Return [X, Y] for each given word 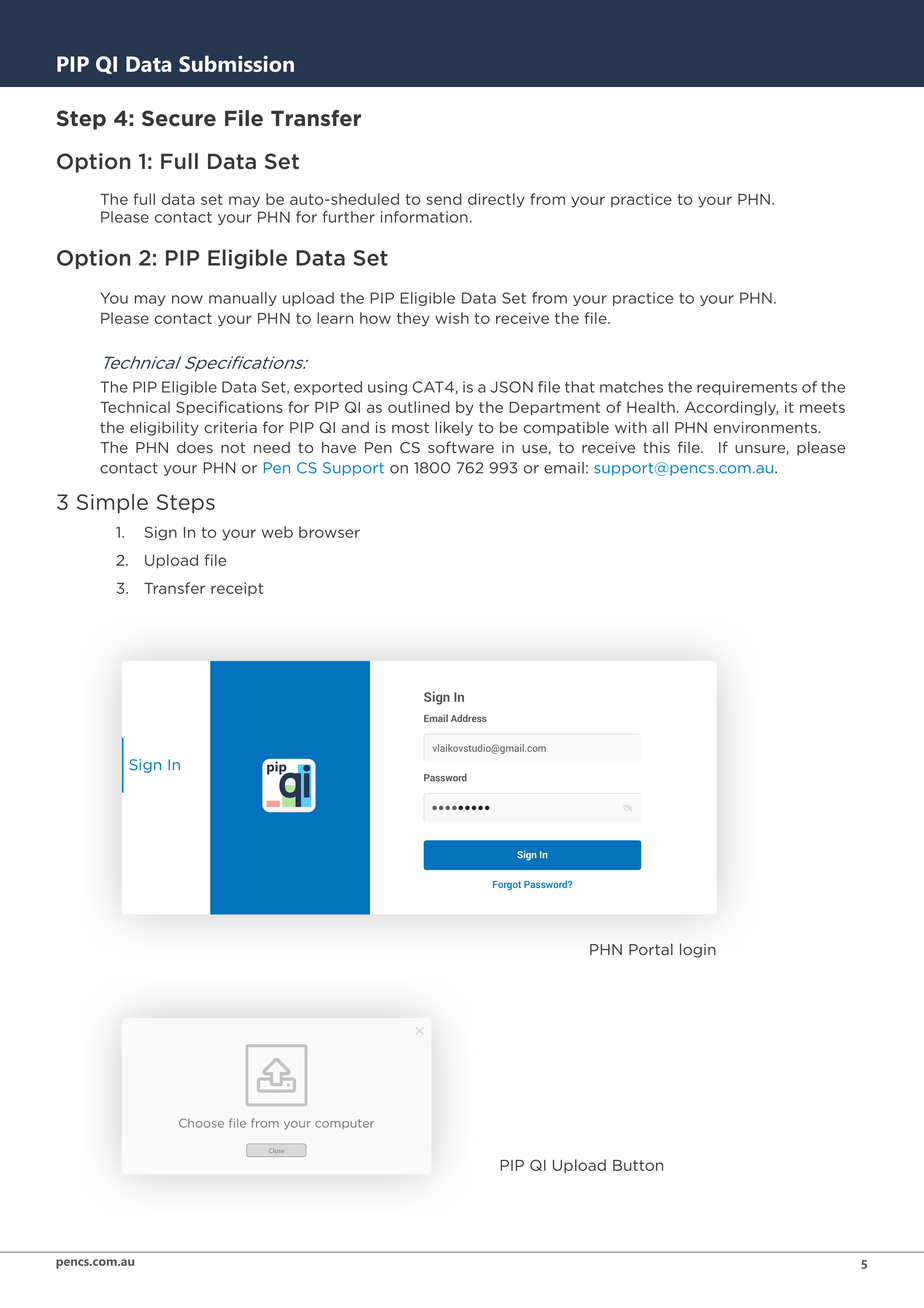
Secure [179, 118]
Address [469, 718]
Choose [201, 1123]
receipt [237, 589]
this [656, 447]
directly [496, 200]
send [444, 199]
